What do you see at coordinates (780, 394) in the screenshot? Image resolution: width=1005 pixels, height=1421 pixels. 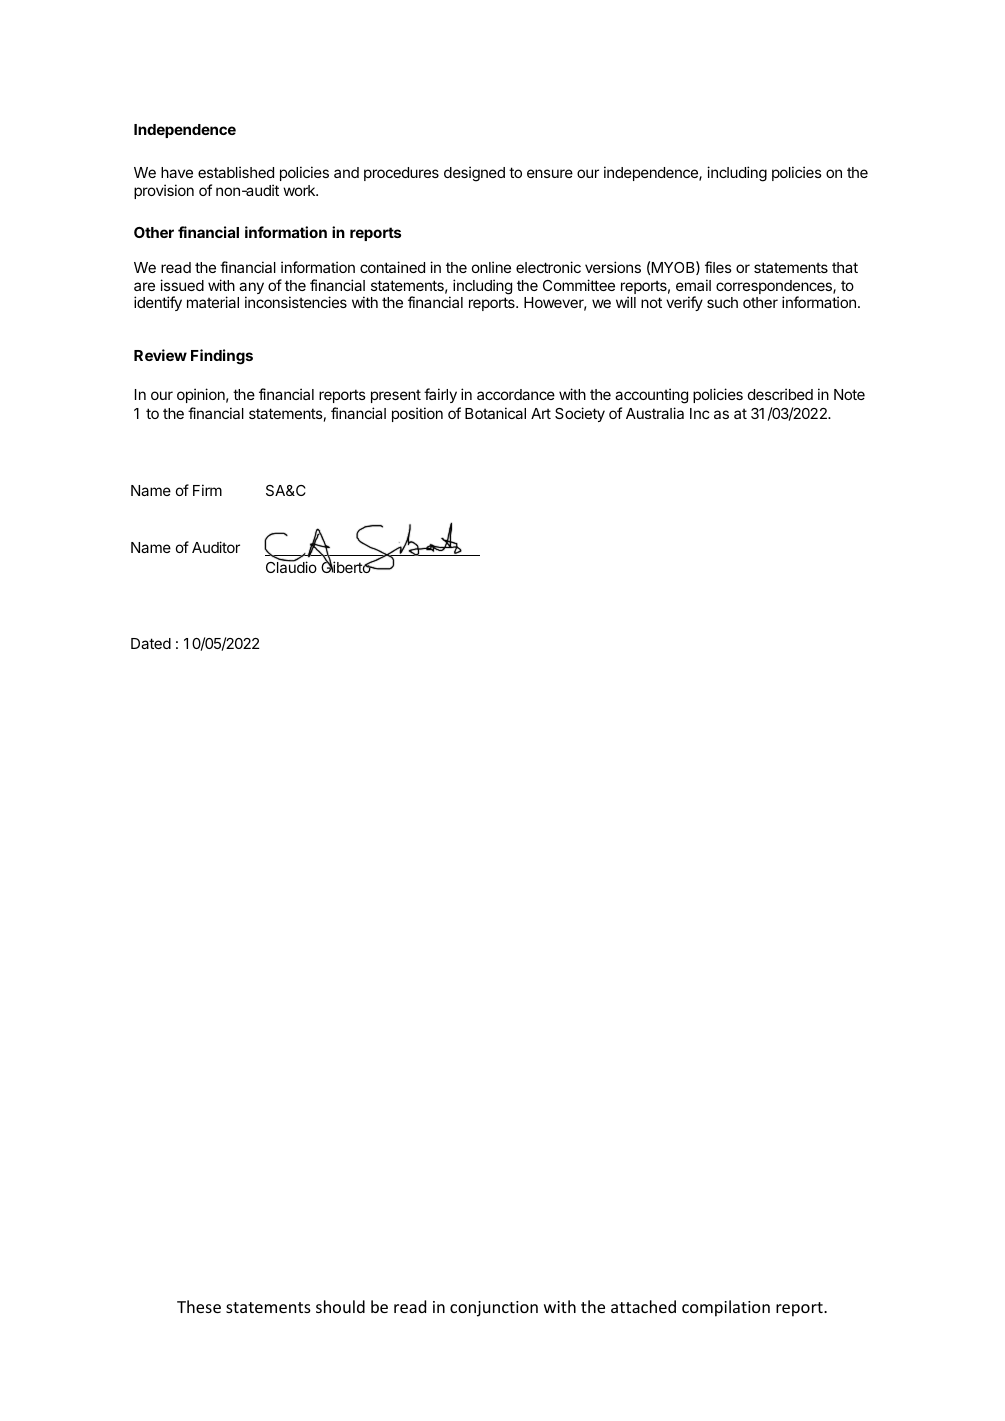 I see `described` at bounding box center [780, 394].
